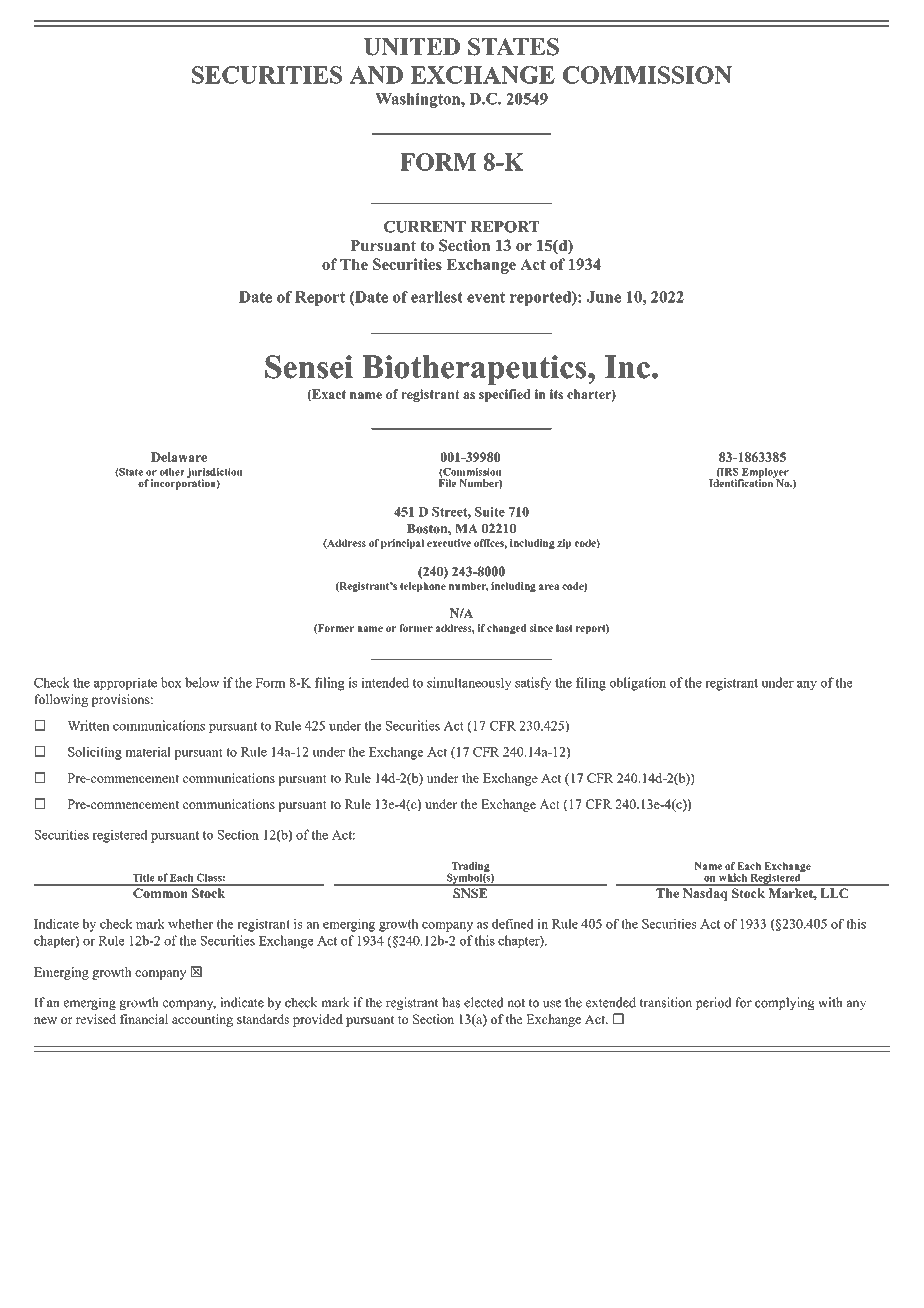 This screenshot has height=1308, width=924. What do you see at coordinates (144, 1019) in the screenshot?
I see `financial` at bounding box center [144, 1019].
